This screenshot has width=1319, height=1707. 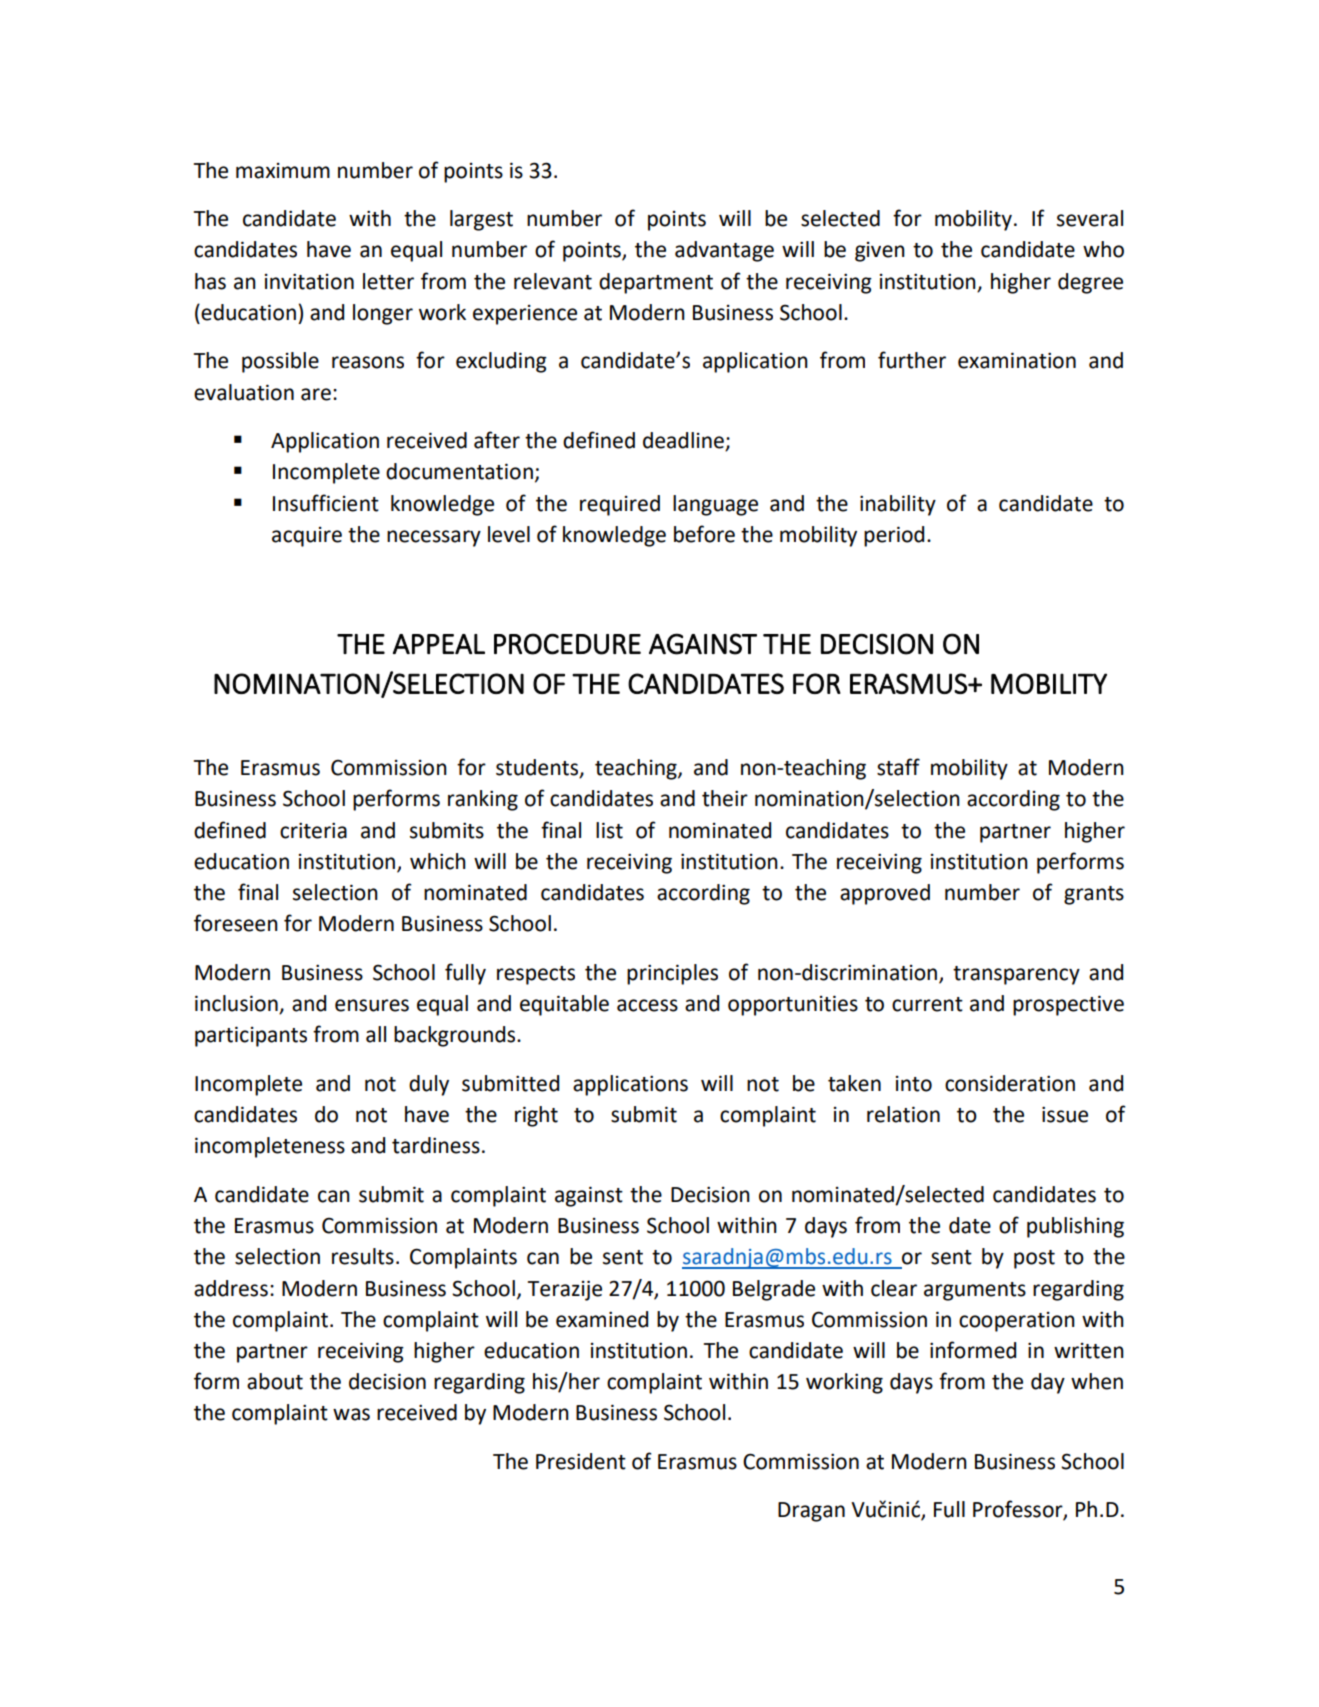 What do you see at coordinates (894, 536) in the screenshot?
I see `period` at bounding box center [894, 536].
